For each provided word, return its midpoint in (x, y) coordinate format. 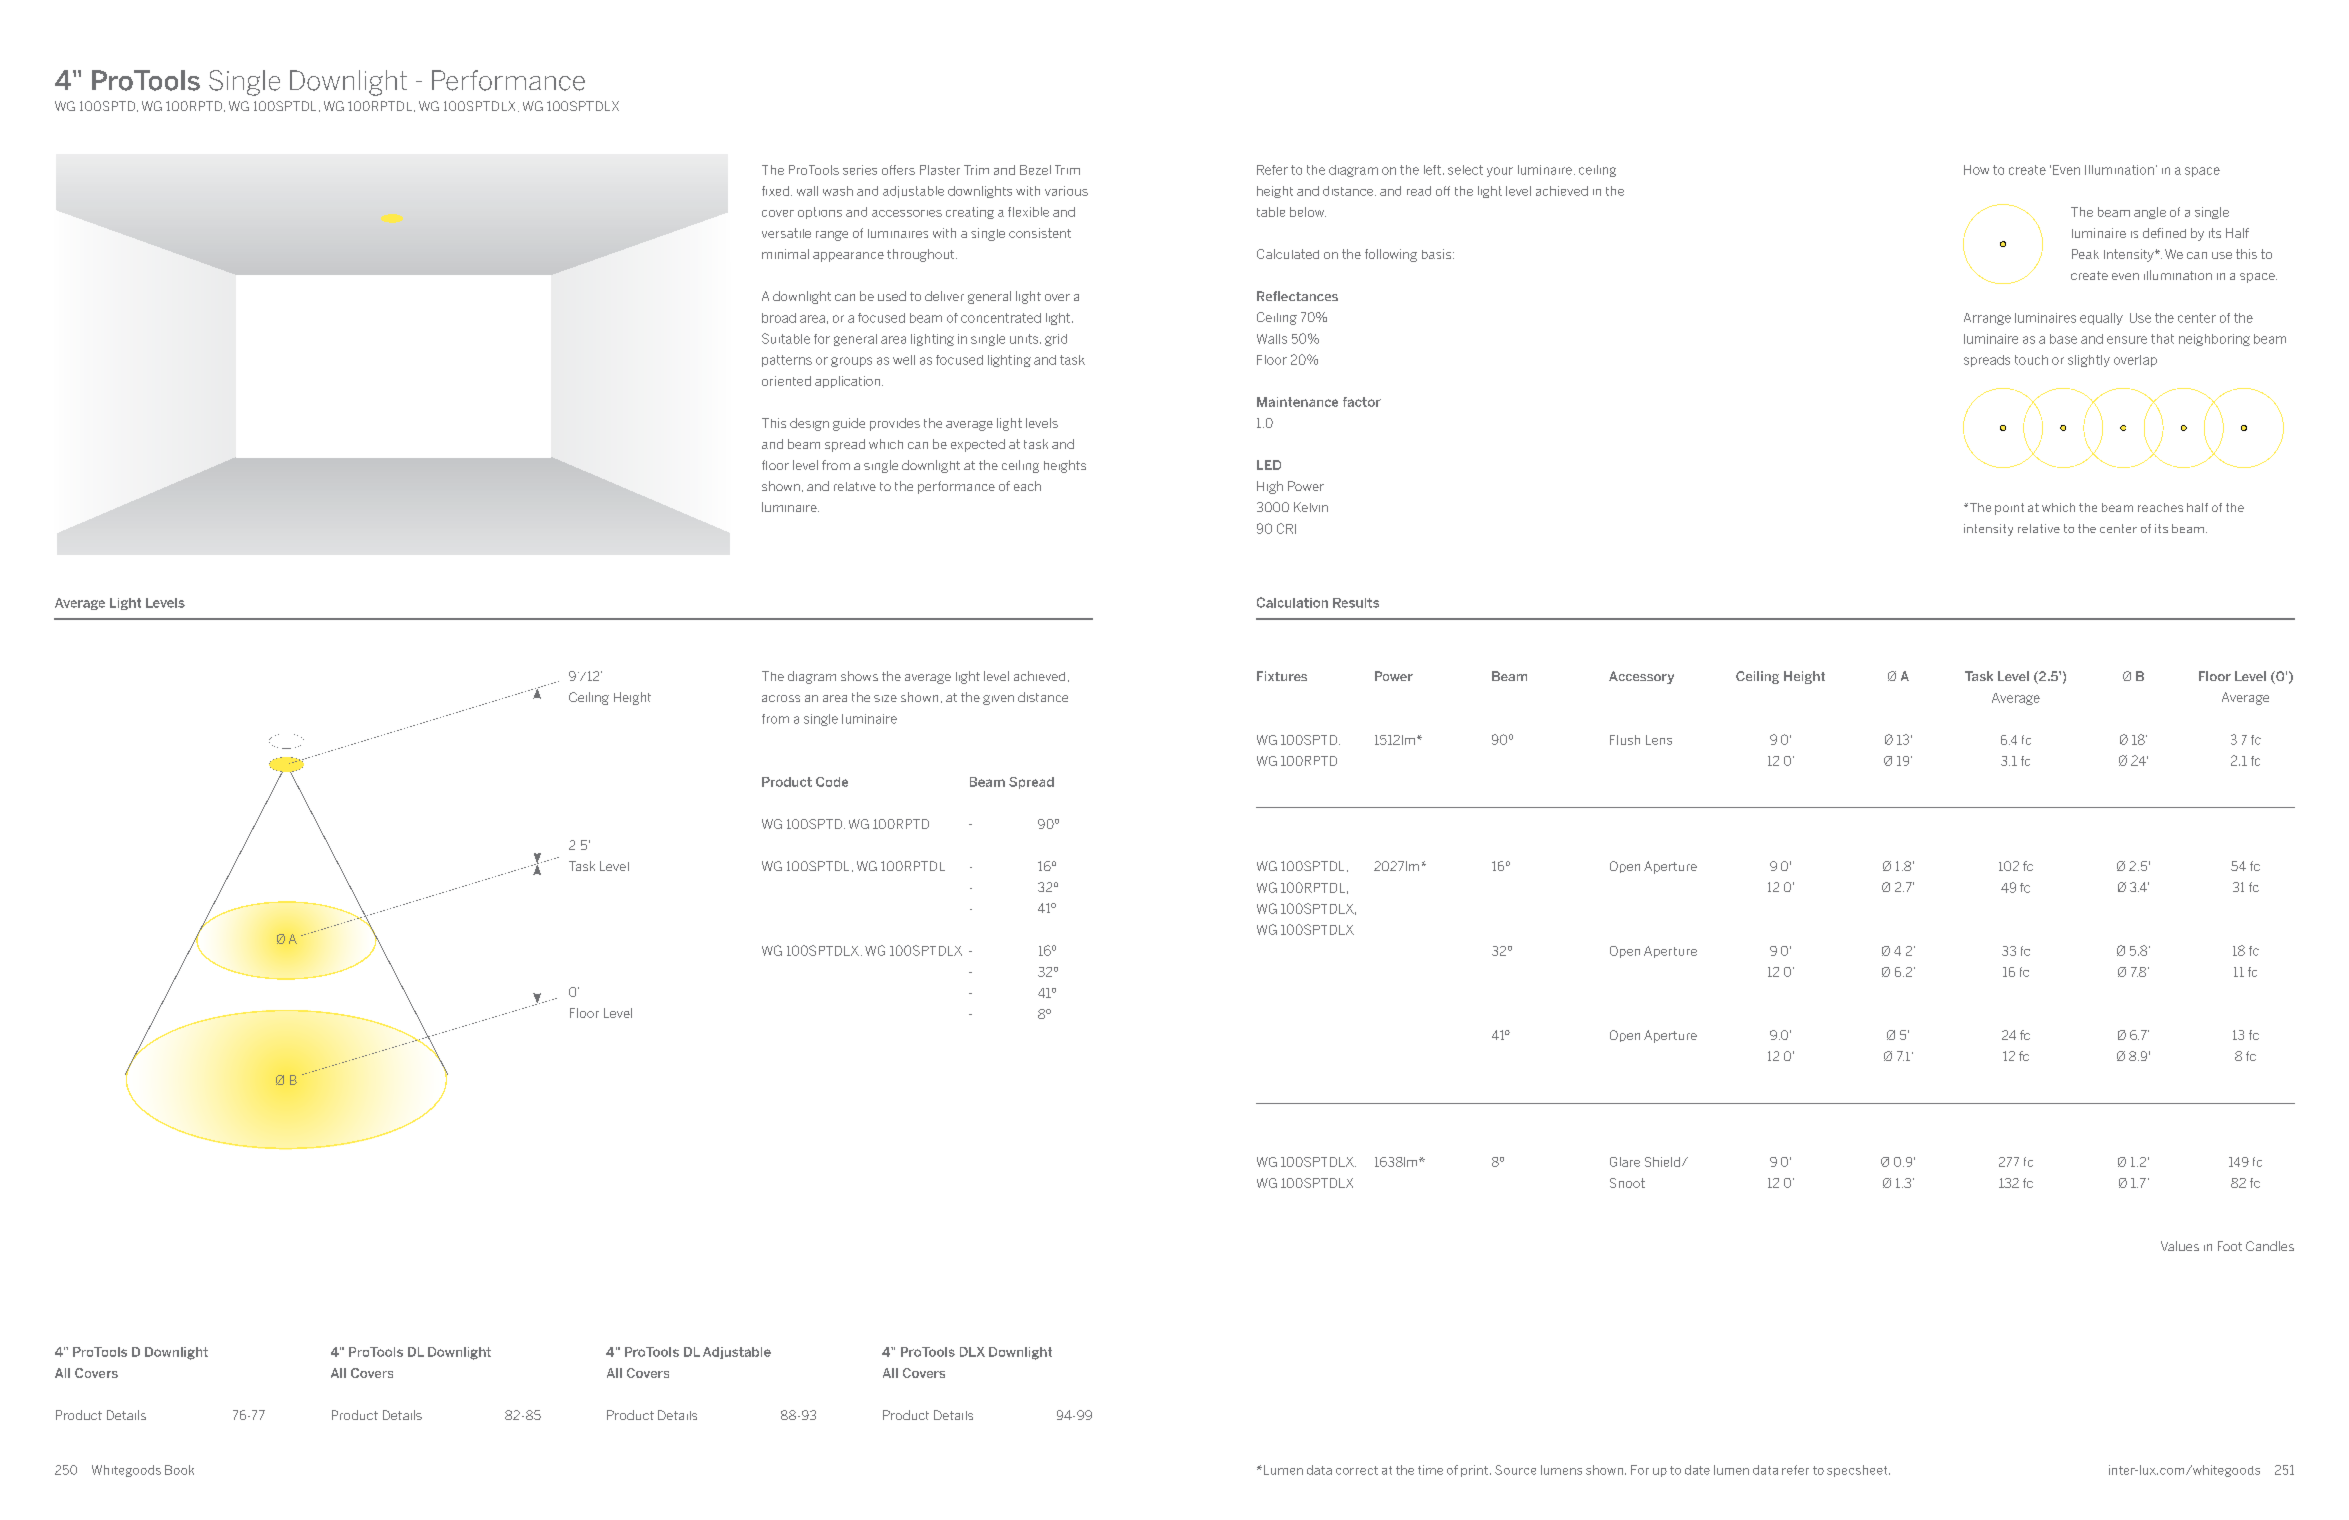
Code (832, 782)
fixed (777, 191)
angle (2150, 213)
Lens (1659, 740)
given (998, 700)
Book (179, 1470)
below (1308, 212)
